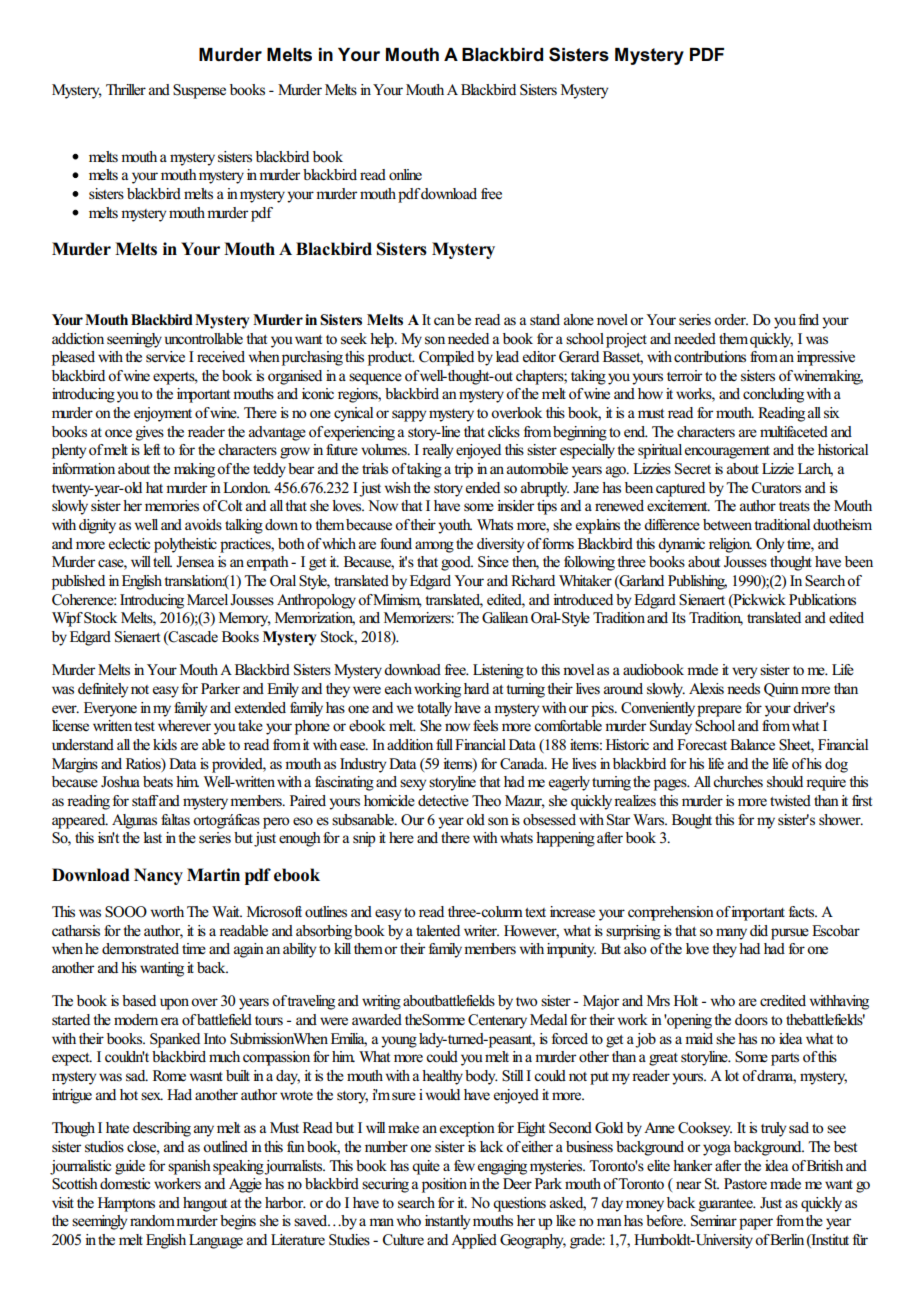 This document has height=1308, width=924. Describe the element at coordinates (140, 948) in the document. I see `demonstrated` at that location.
